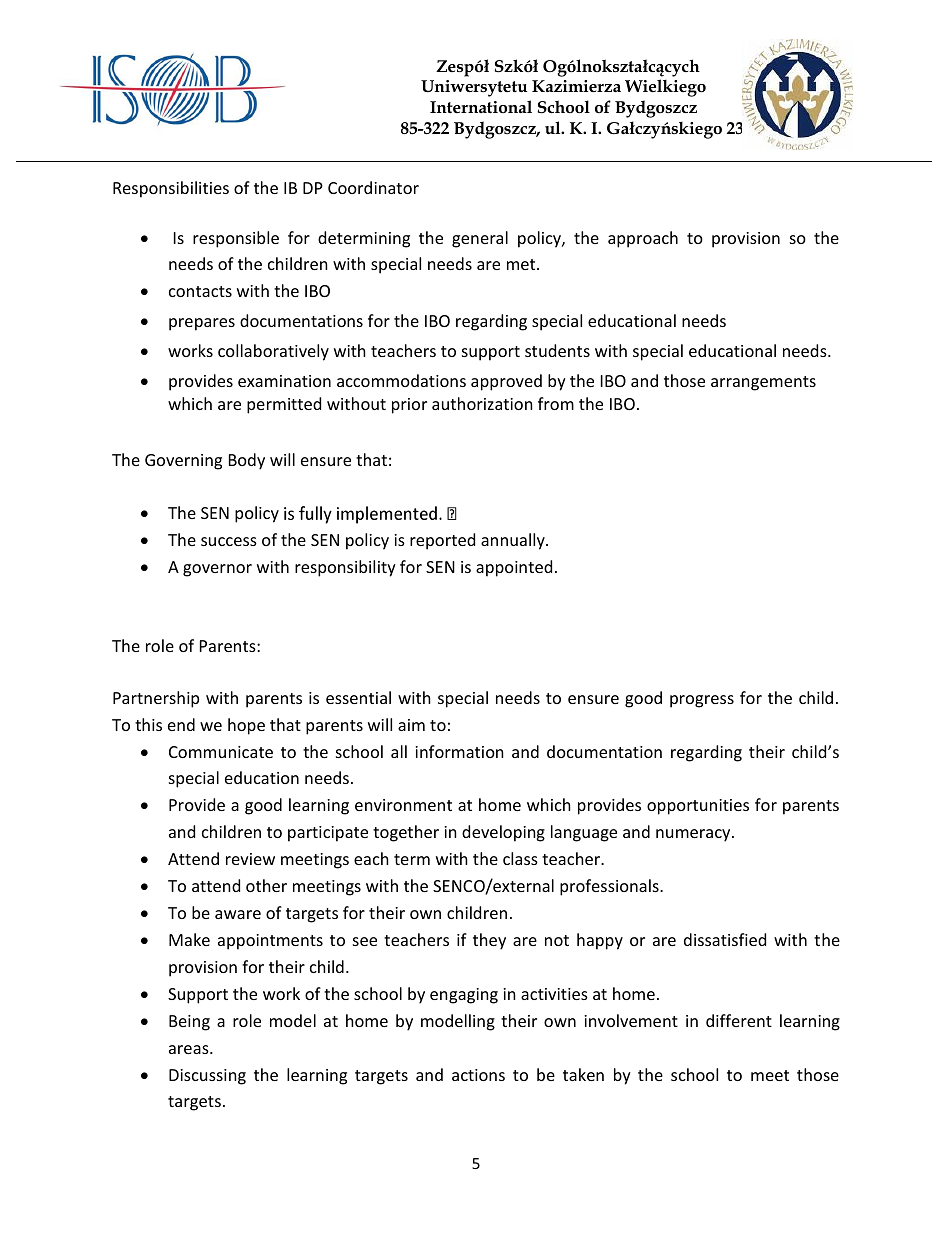  Describe the element at coordinates (171, 189) in the screenshot. I see `Responsibilities` at that location.
